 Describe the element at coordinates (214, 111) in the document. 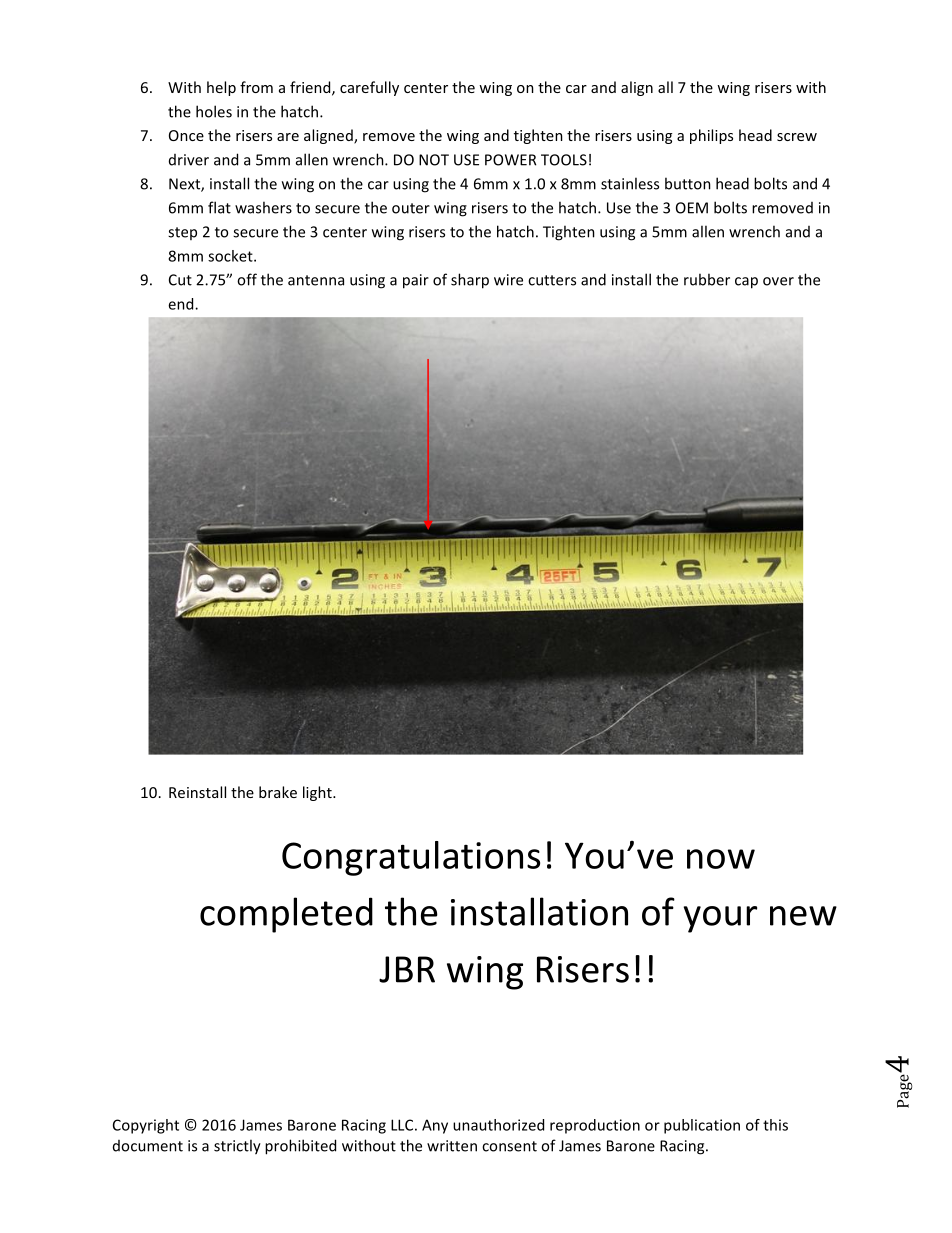

I see `holes` at that location.
